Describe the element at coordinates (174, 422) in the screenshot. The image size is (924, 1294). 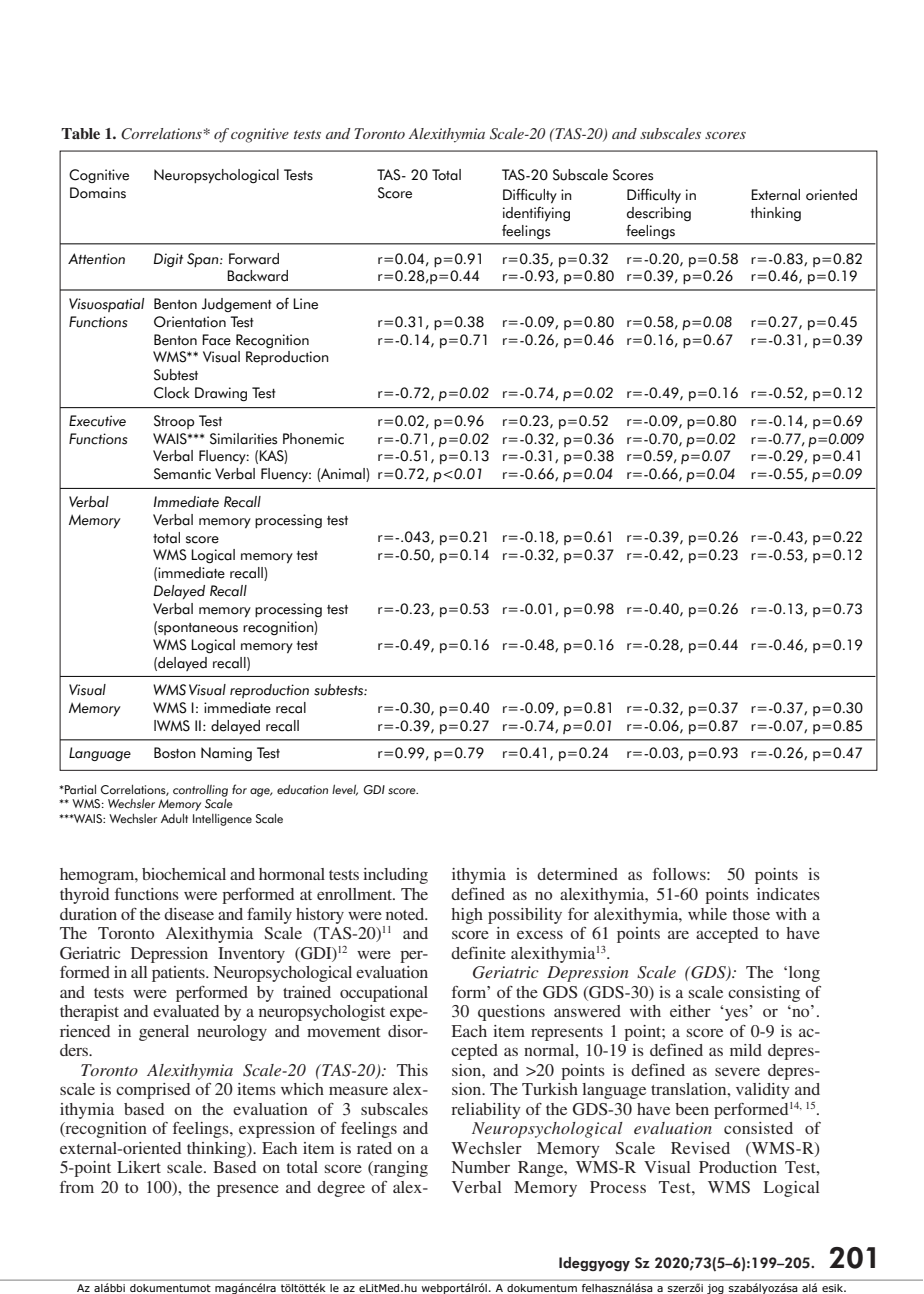
I see `Stroop` at that location.
